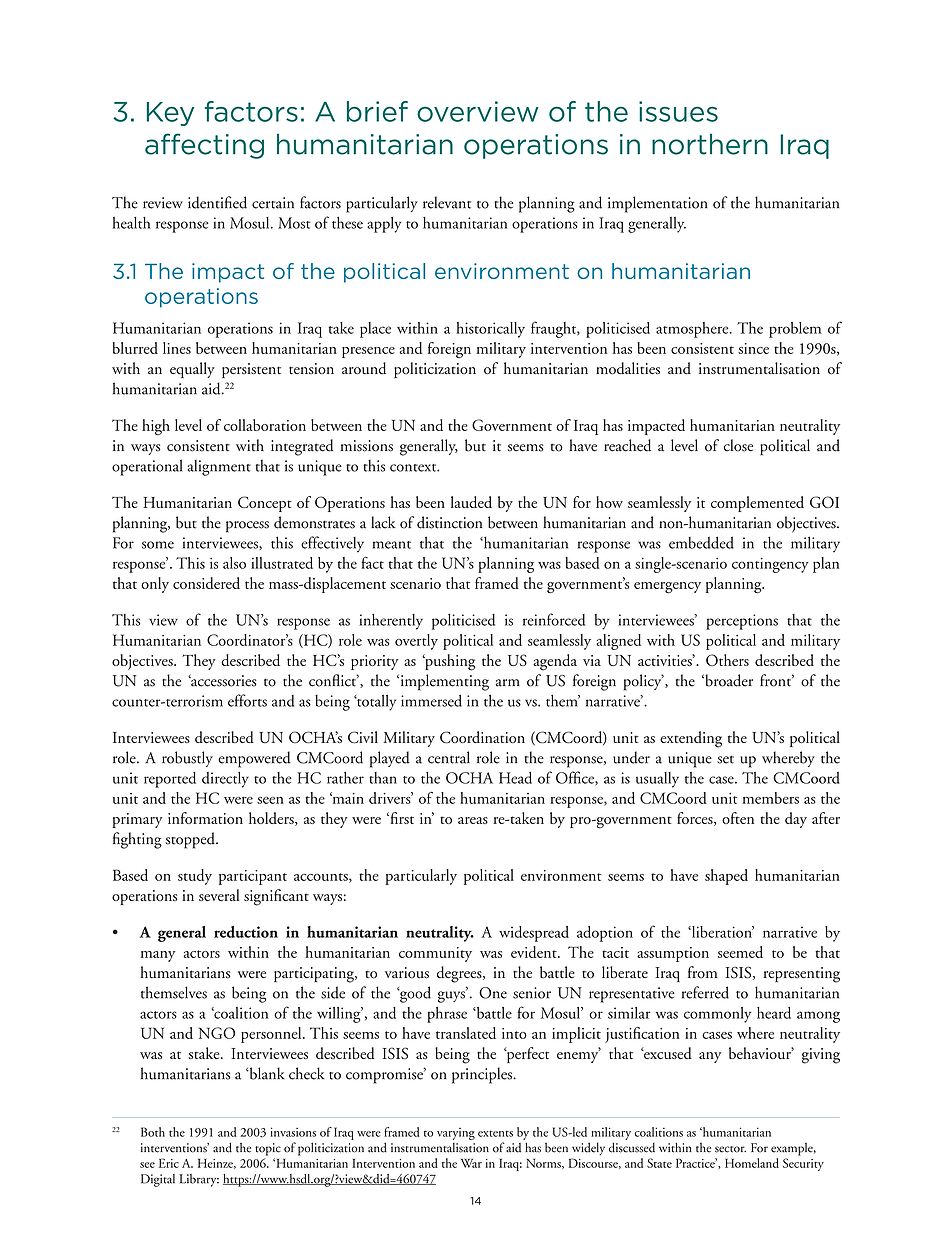 The image size is (952, 1233). I want to click on complemented, so click(757, 504).
